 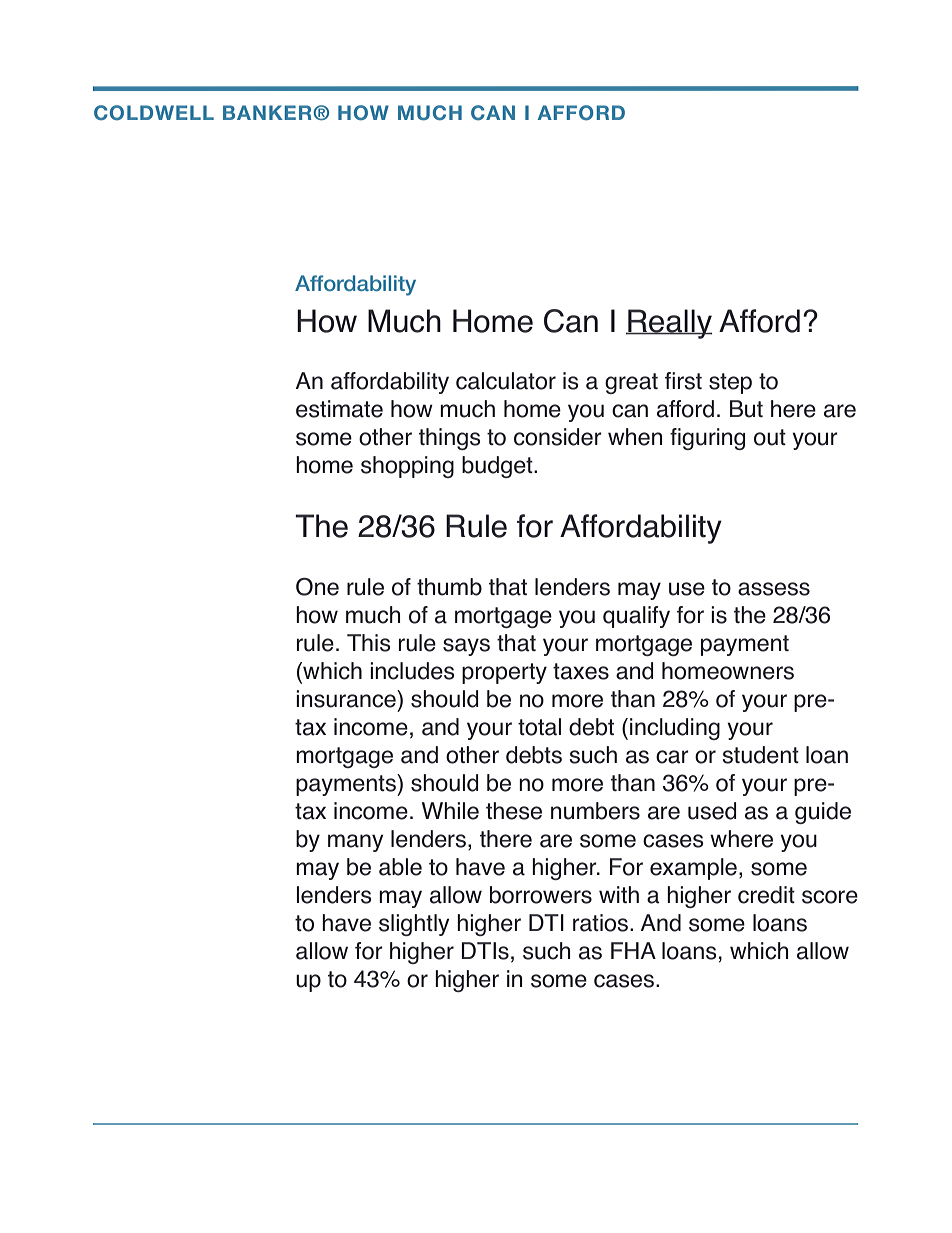 What do you see at coordinates (669, 324) in the screenshot?
I see `Really` at bounding box center [669, 324].
